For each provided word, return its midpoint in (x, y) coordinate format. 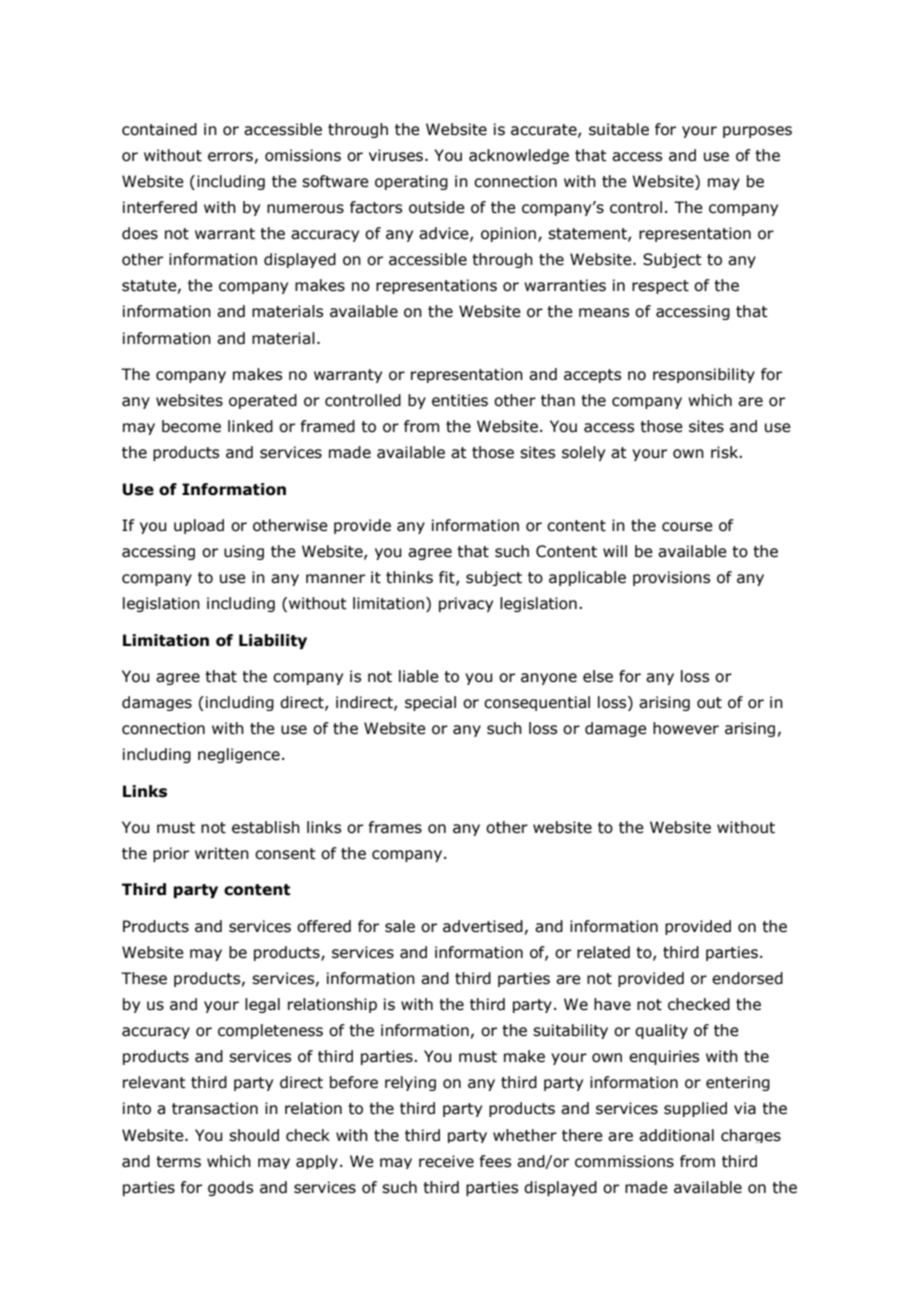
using (244, 552)
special (430, 703)
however (686, 728)
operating (411, 182)
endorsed (747, 978)
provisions (671, 578)
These (144, 978)
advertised (483, 926)
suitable (619, 129)
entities (460, 400)
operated (263, 401)
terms (178, 1162)
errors (230, 157)
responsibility (704, 375)
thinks (409, 577)
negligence (239, 755)
